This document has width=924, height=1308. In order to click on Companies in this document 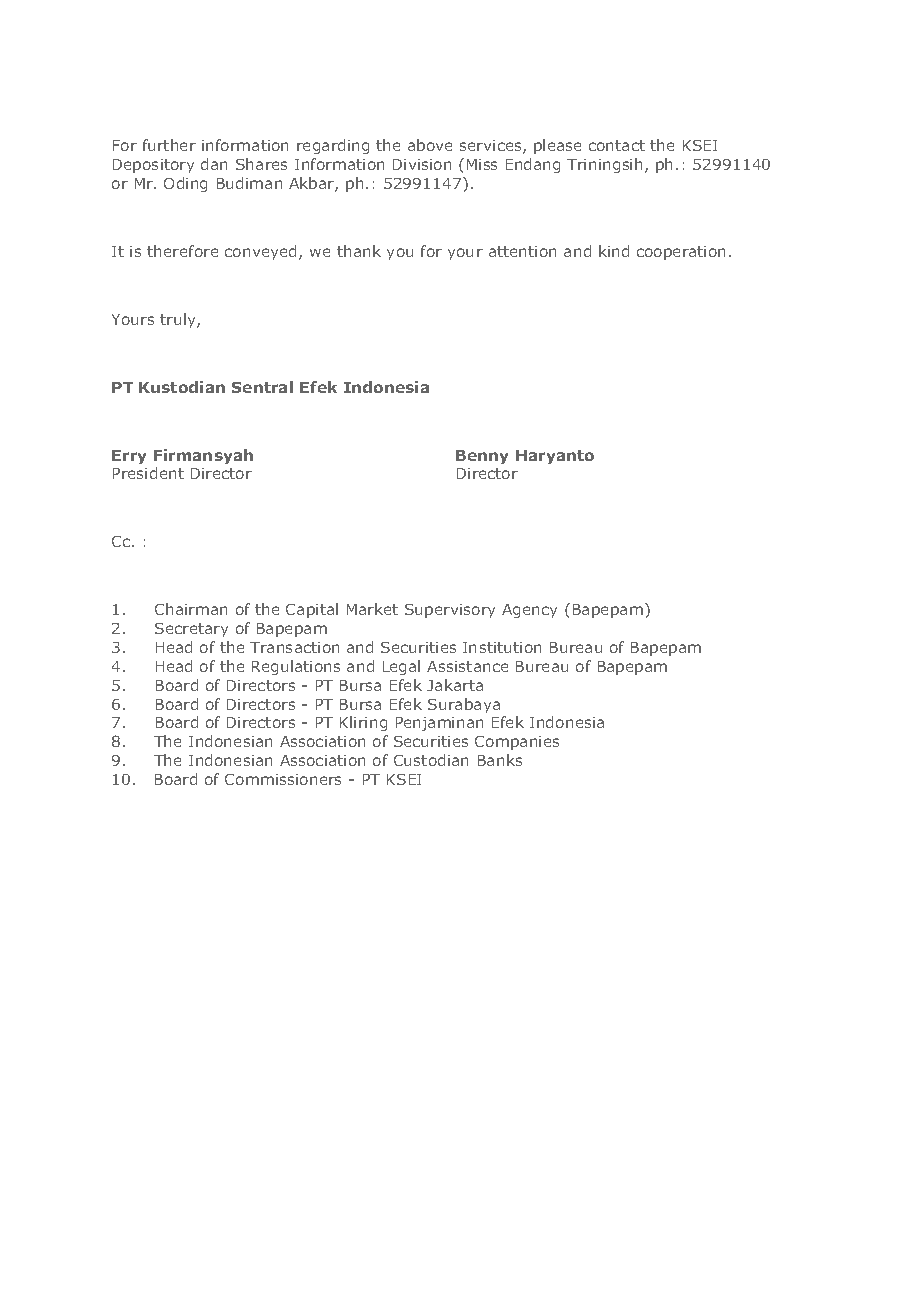, I will do `click(517, 743)`.
